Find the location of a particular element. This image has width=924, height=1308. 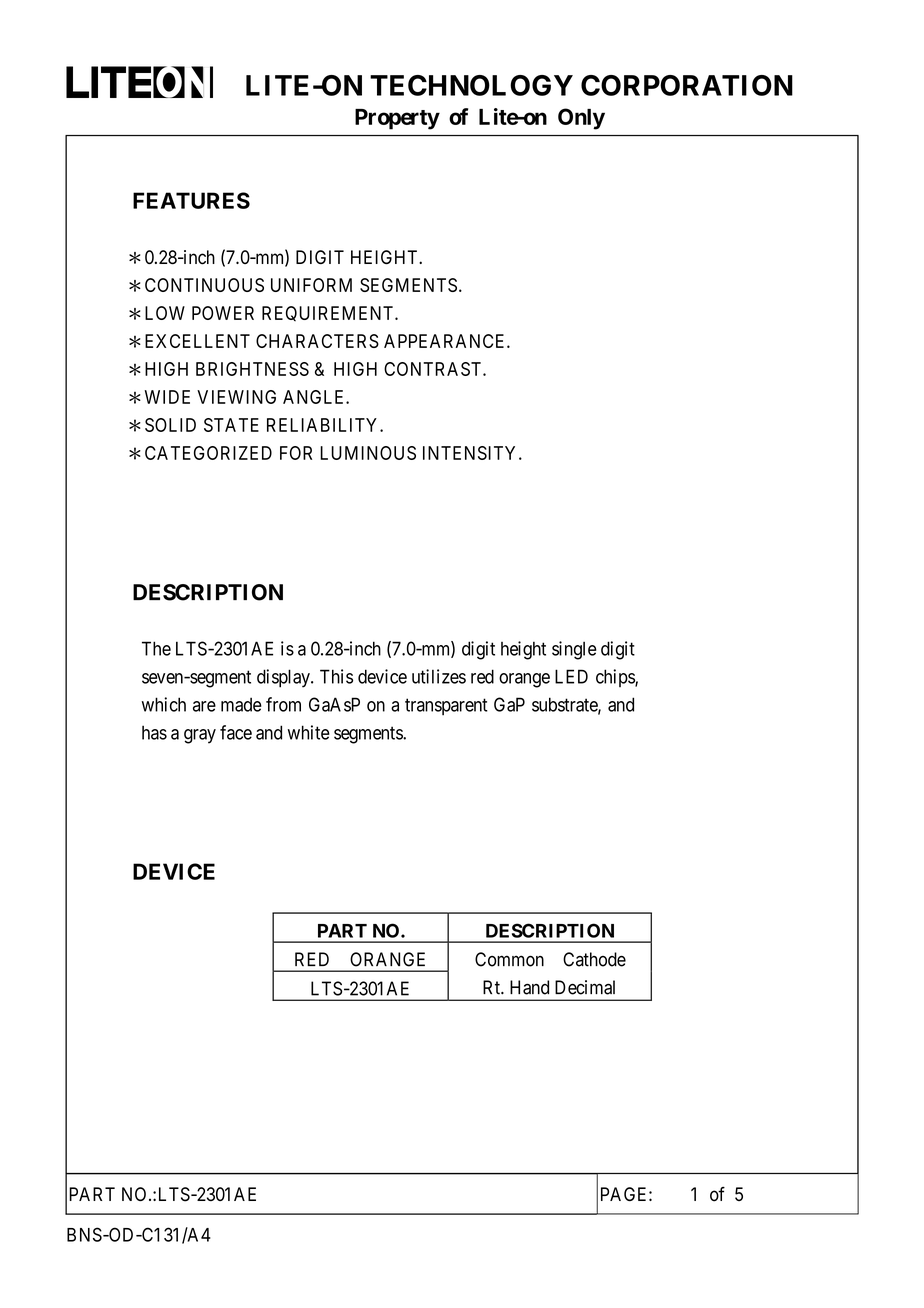

VIEWING is located at coordinates (236, 397).
